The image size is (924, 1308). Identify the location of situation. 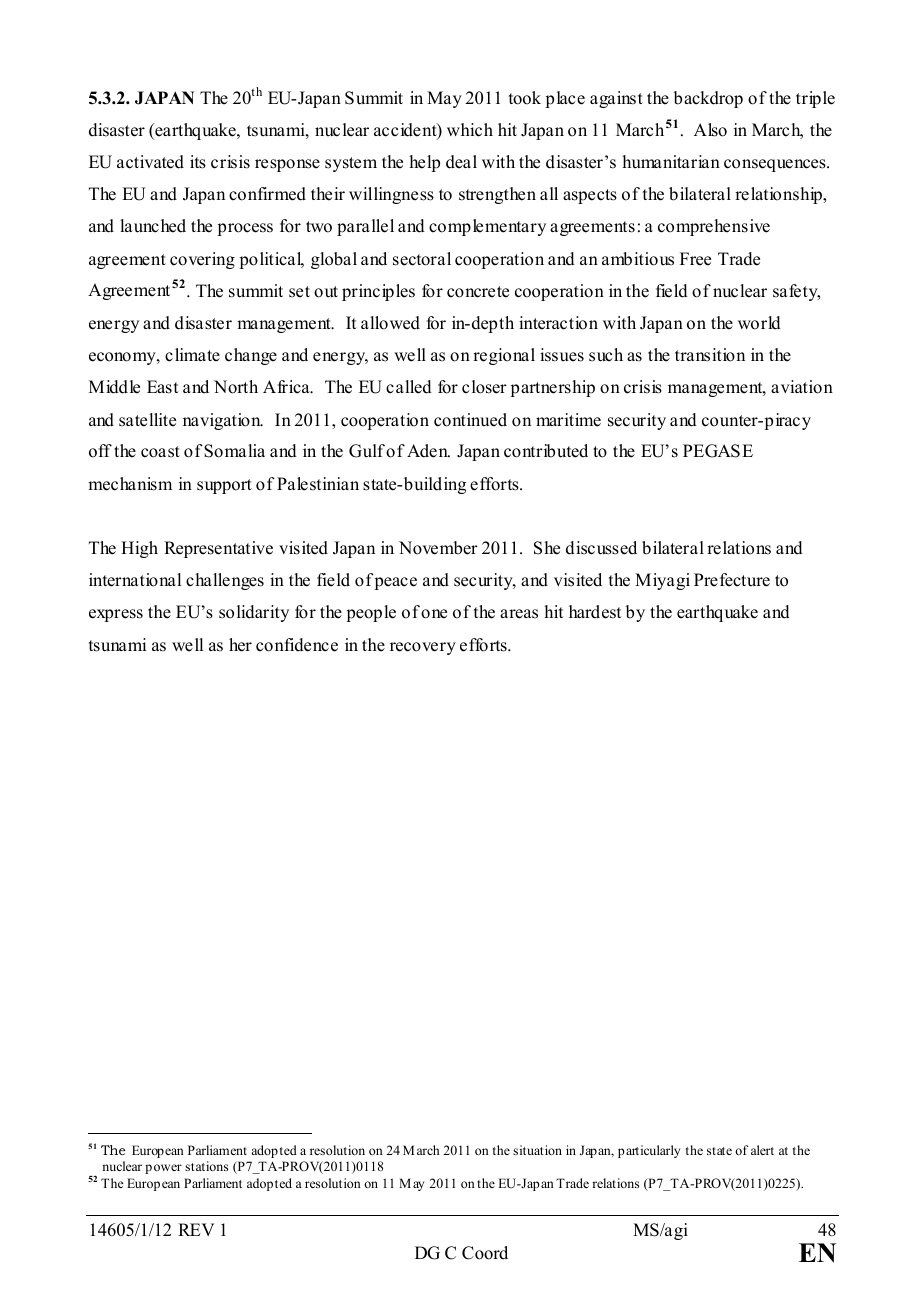
(537, 1150).
